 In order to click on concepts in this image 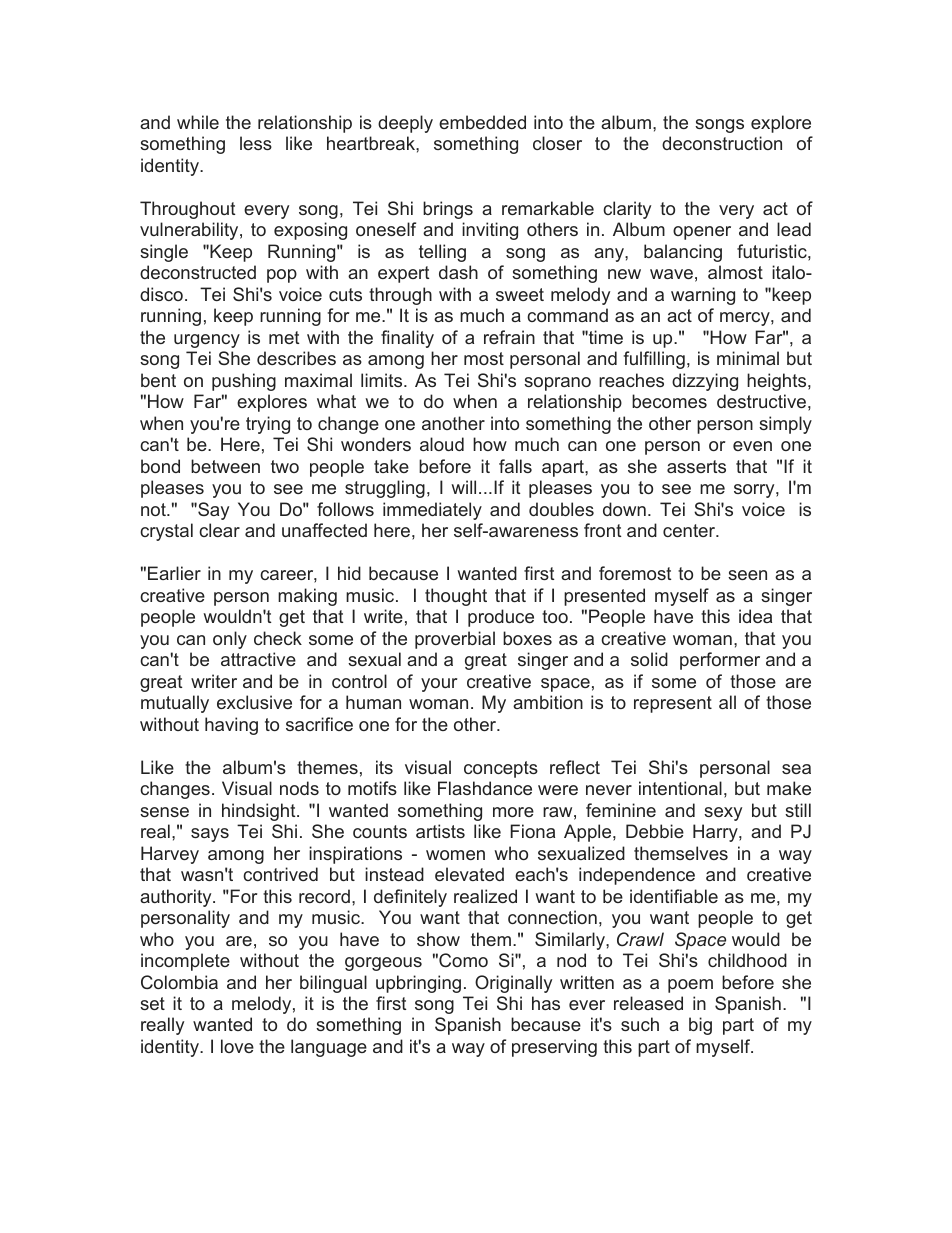, I will do `click(501, 769)`.
